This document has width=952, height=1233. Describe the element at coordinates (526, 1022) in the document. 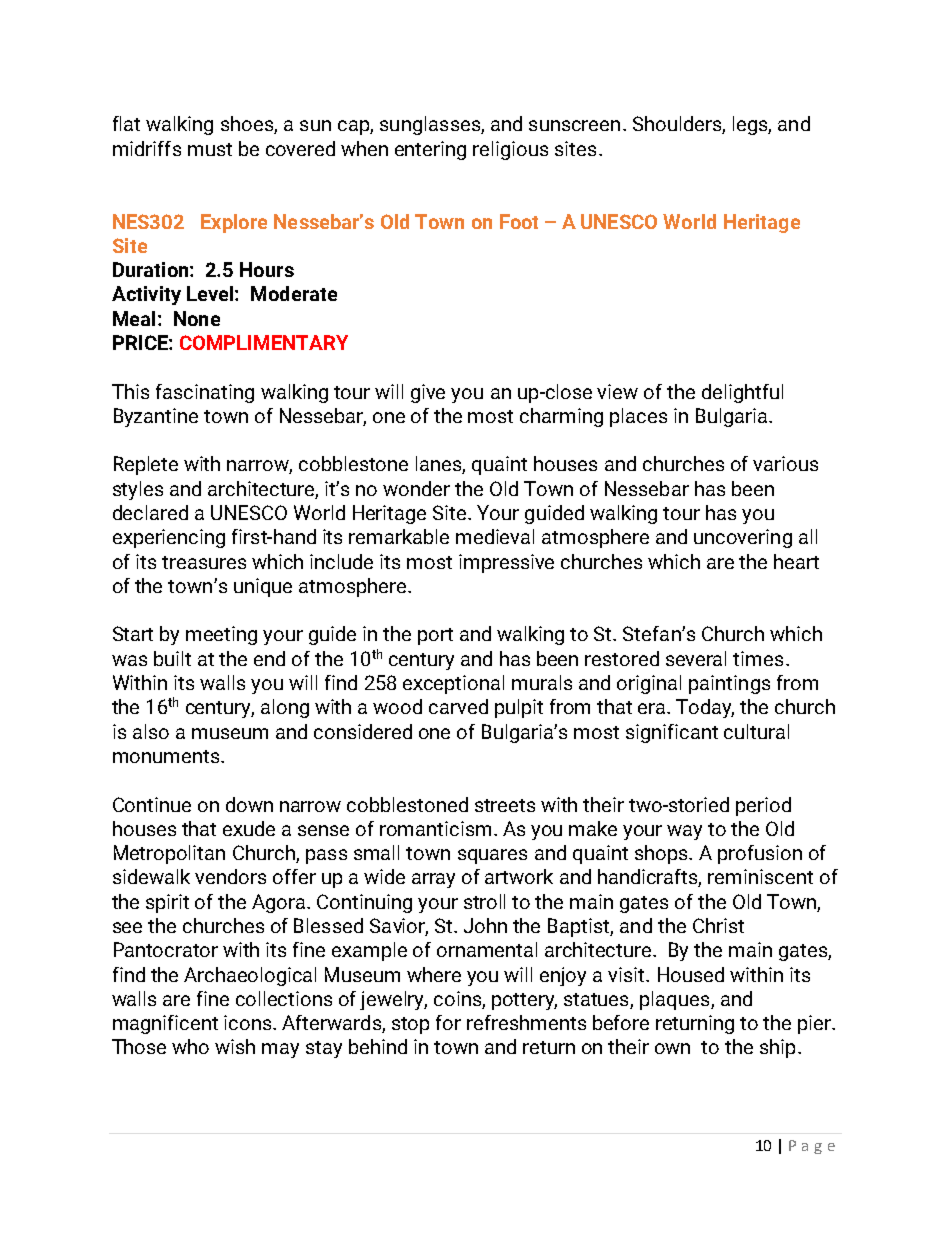

I see `refreshments` at that location.
